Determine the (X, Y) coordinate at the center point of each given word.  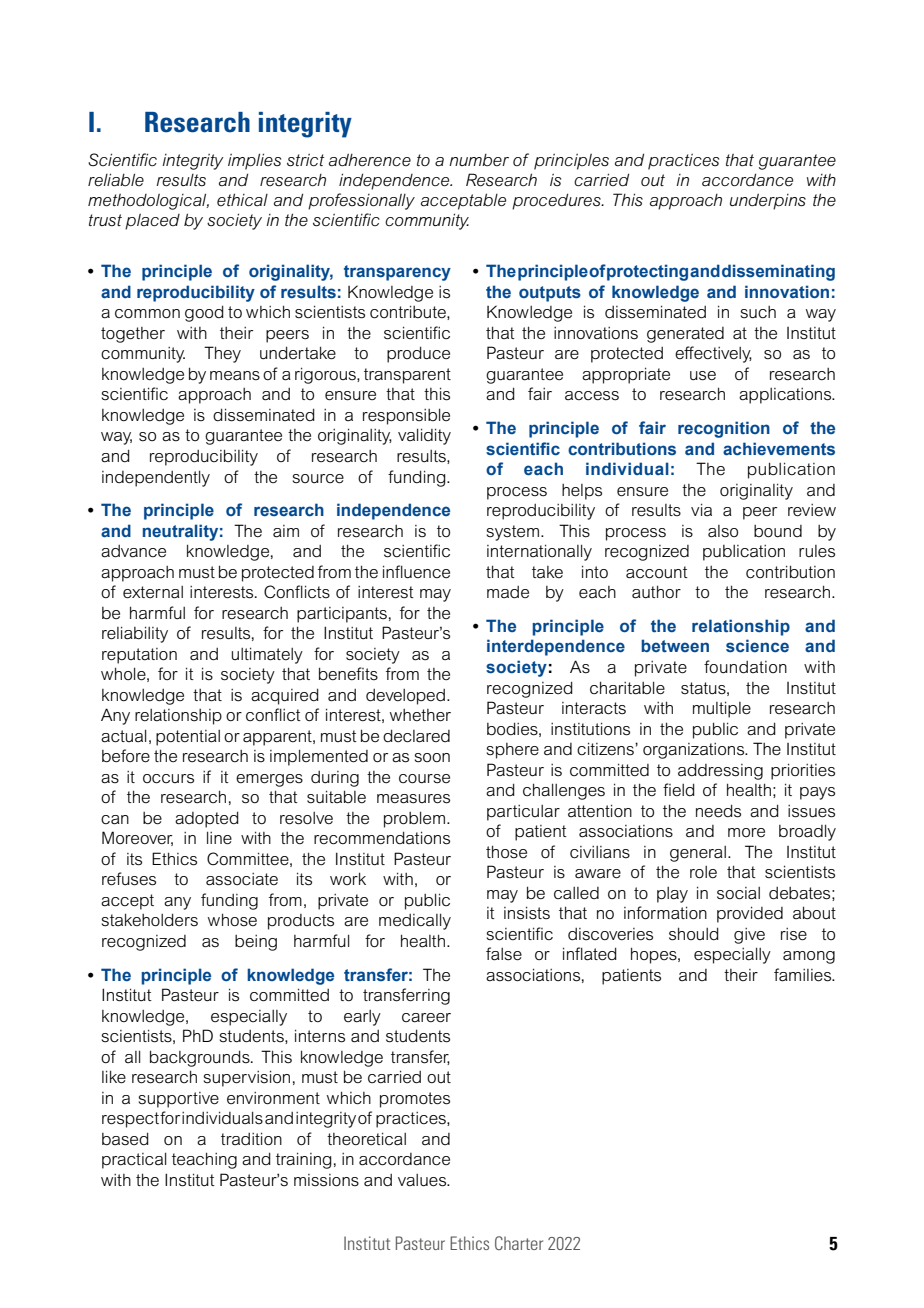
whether (420, 715)
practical (134, 1160)
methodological (148, 201)
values (423, 1180)
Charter (519, 1243)
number (479, 160)
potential (188, 738)
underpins (768, 201)
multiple (722, 709)
